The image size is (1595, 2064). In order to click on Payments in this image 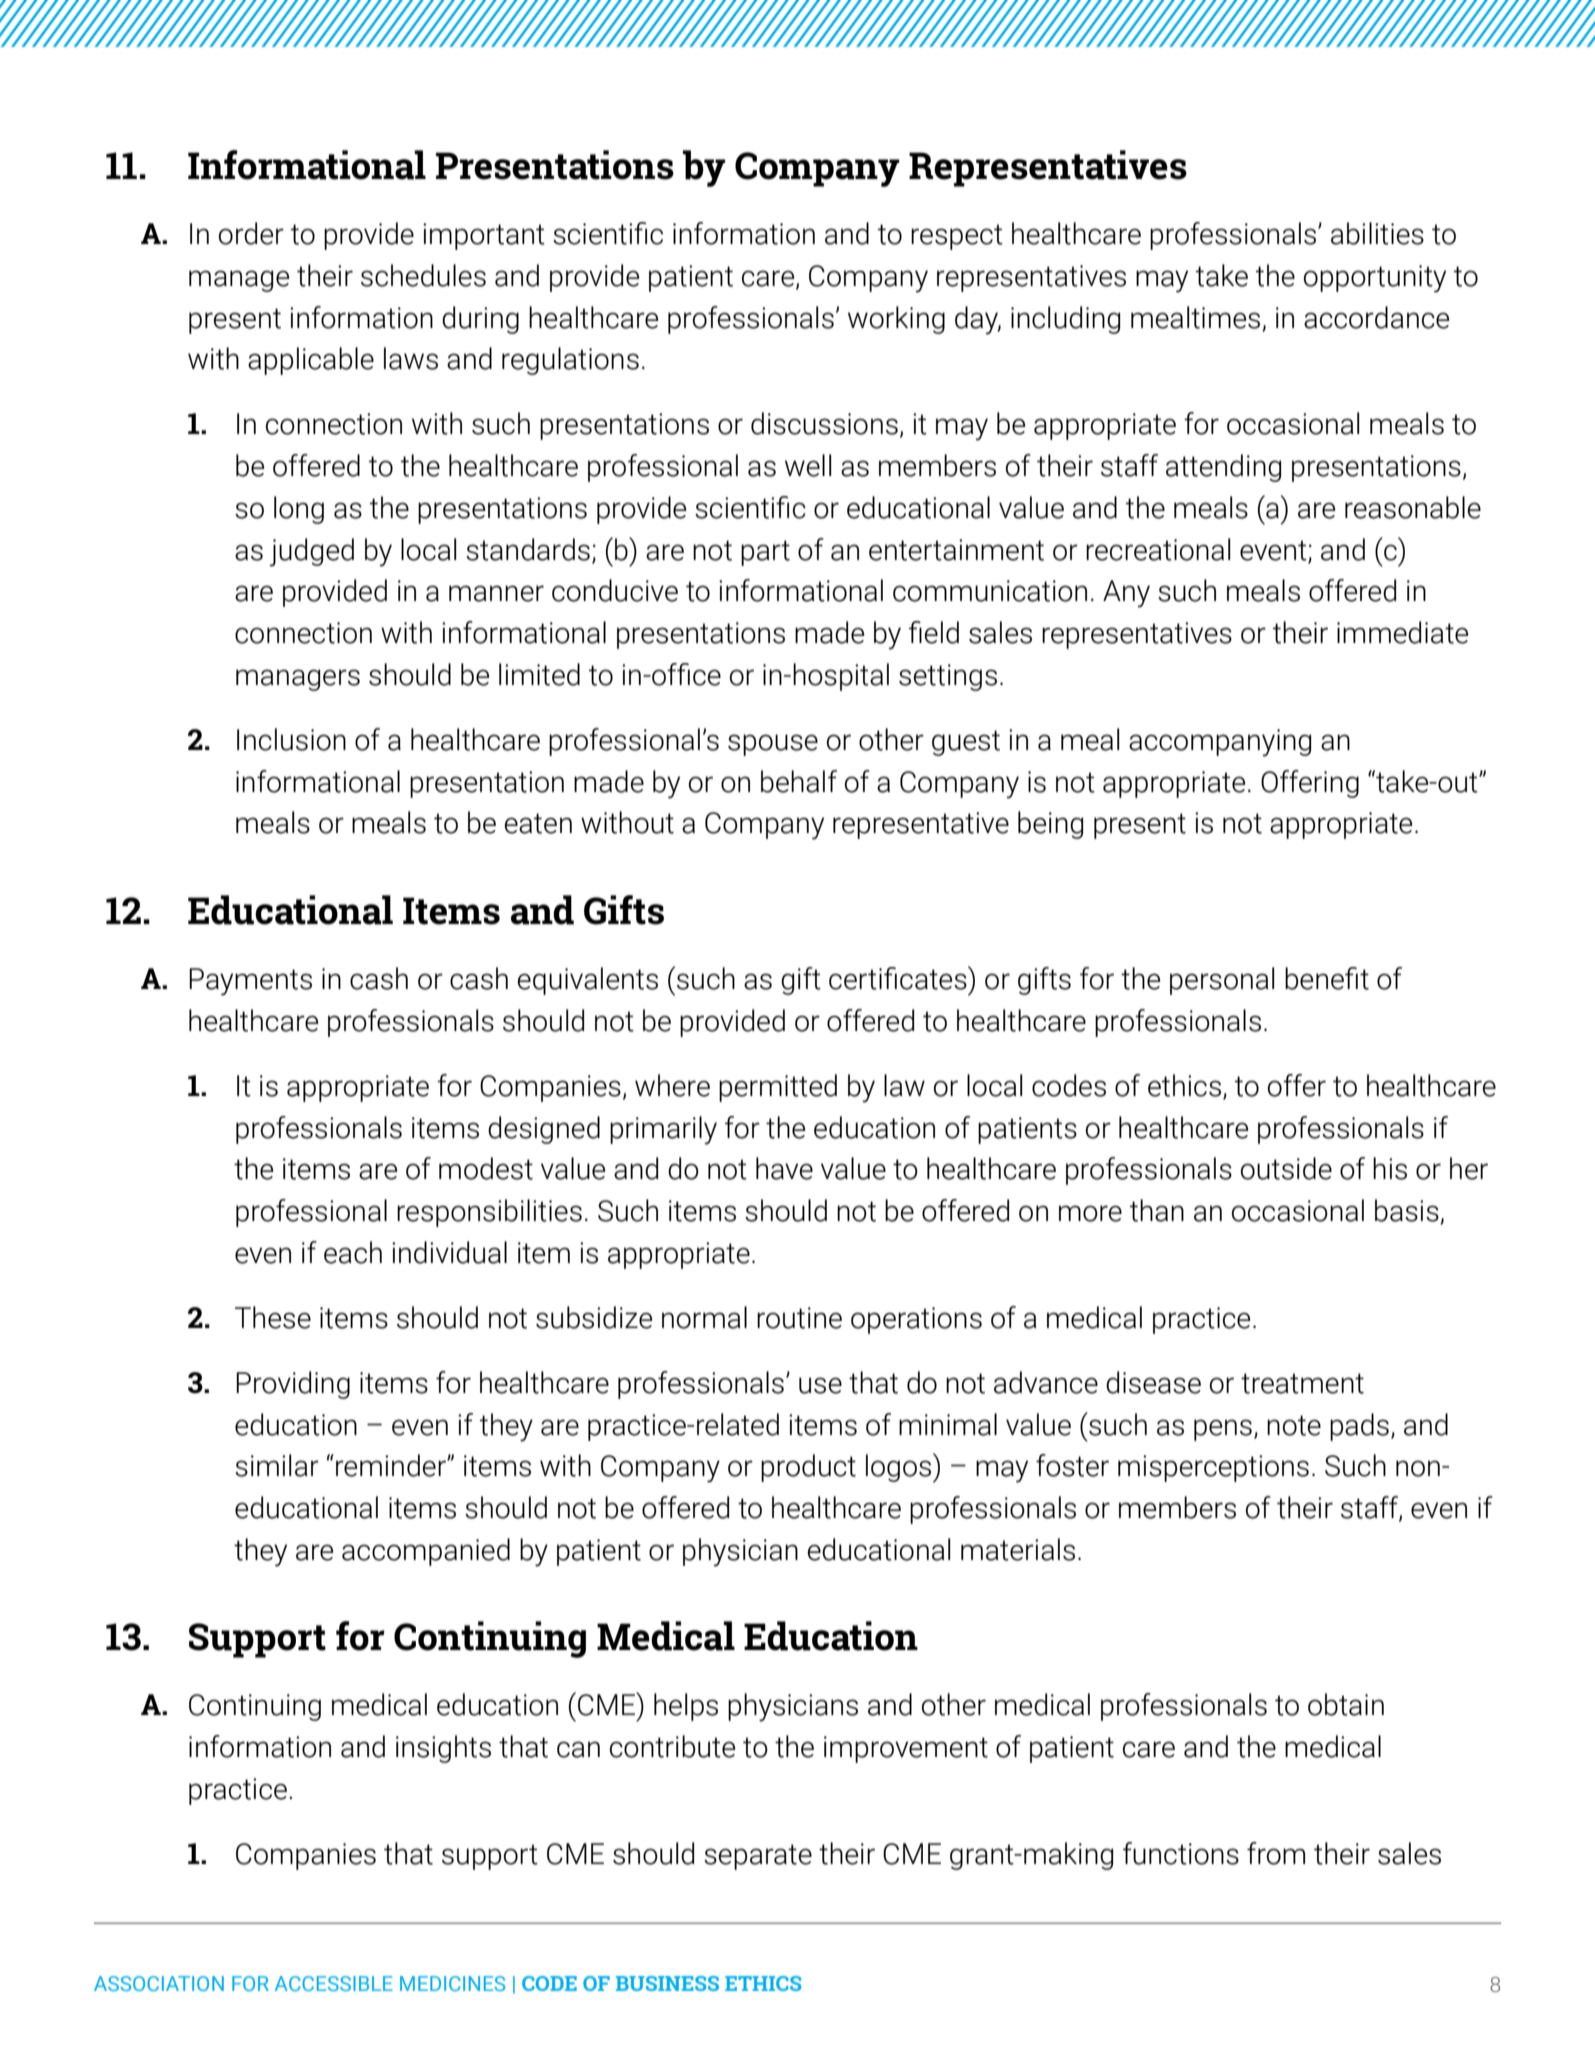, I will do `click(250, 982)`.
